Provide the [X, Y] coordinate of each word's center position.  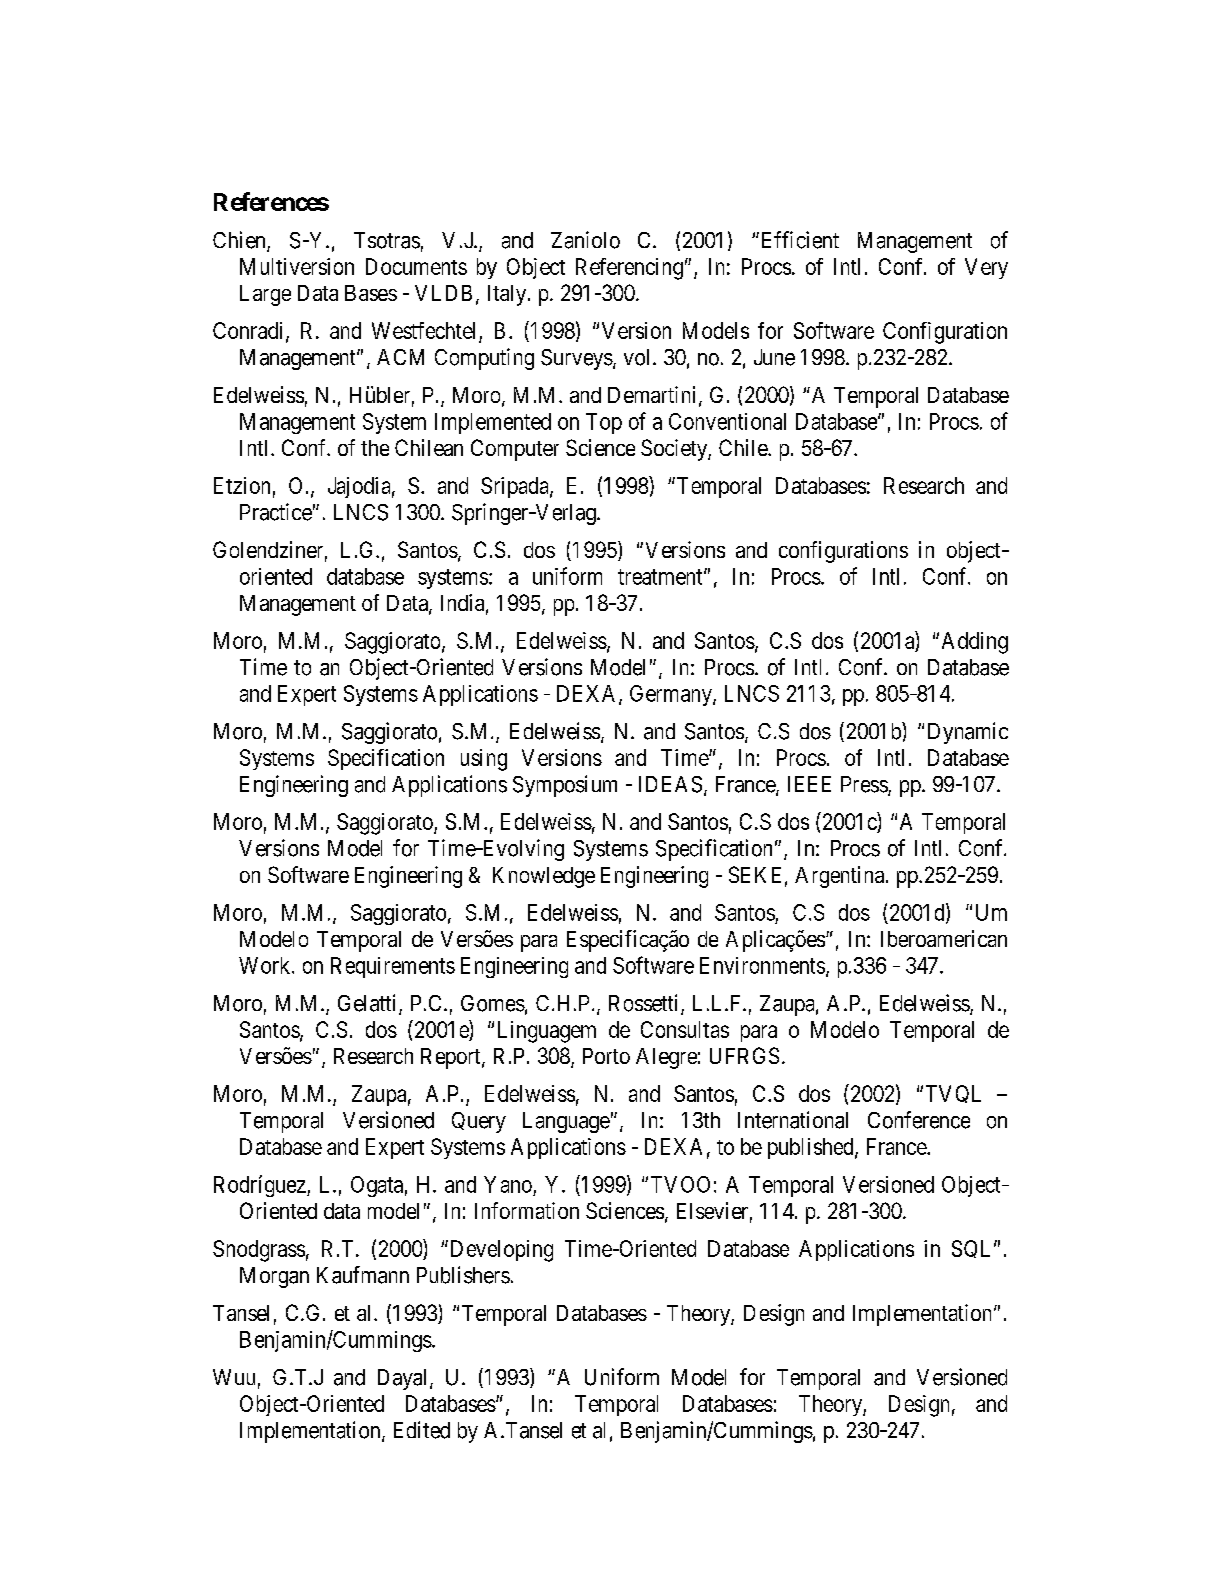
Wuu [234, 1377]
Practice [276, 512]
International [793, 1120]
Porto [606, 1056]
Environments [762, 965]
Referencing [629, 269]
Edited [422, 1430]
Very [986, 268]
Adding [975, 643]
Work [266, 965]
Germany [672, 695]
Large [265, 295]
